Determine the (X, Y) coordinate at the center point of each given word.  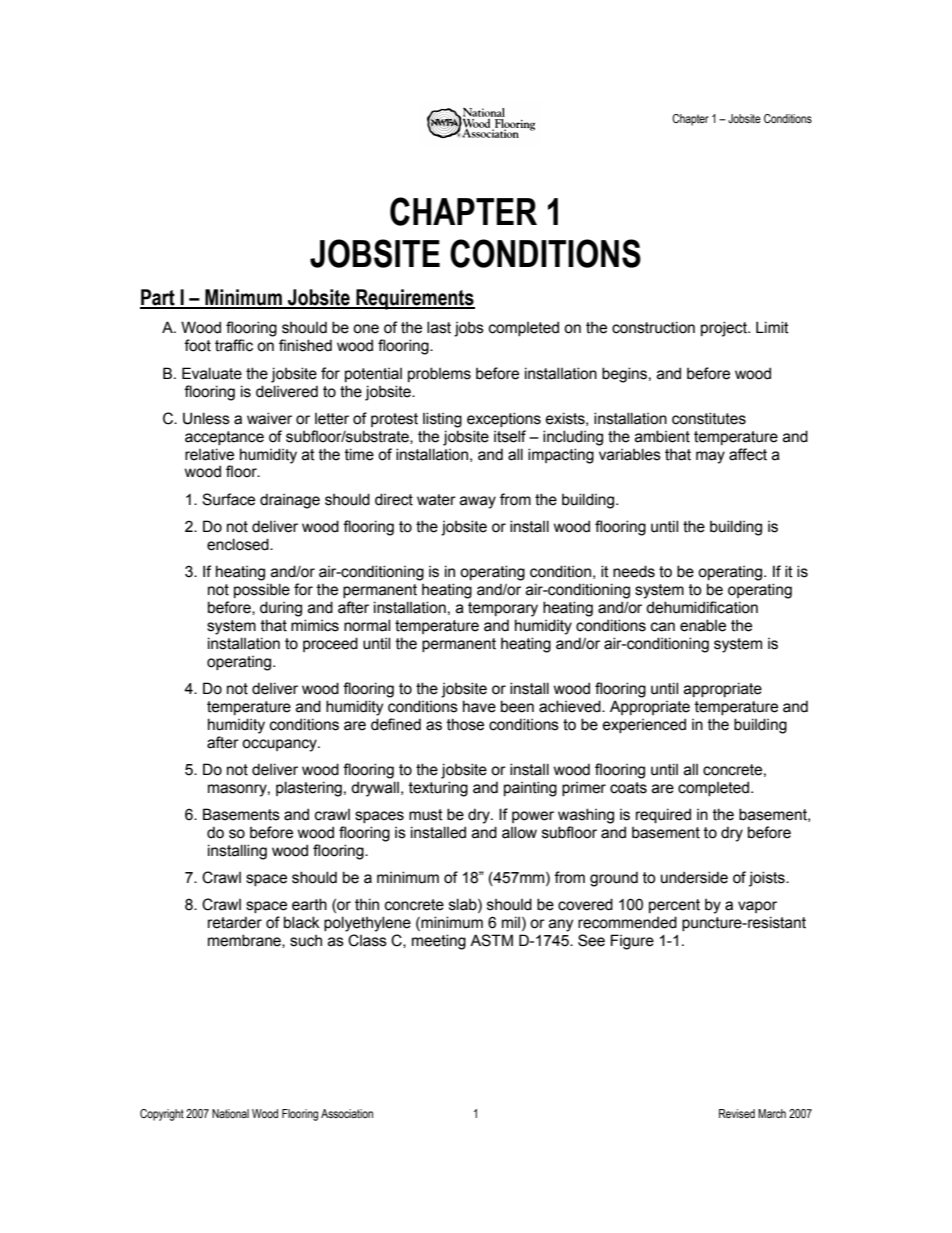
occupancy (280, 745)
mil (511, 922)
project (725, 329)
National (230, 1113)
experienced (644, 725)
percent (674, 906)
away (478, 502)
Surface (228, 499)
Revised (737, 1113)
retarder (235, 922)
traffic (234, 345)
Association (347, 1113)
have (479, 706)
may (710, 457)
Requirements (414, 299)
